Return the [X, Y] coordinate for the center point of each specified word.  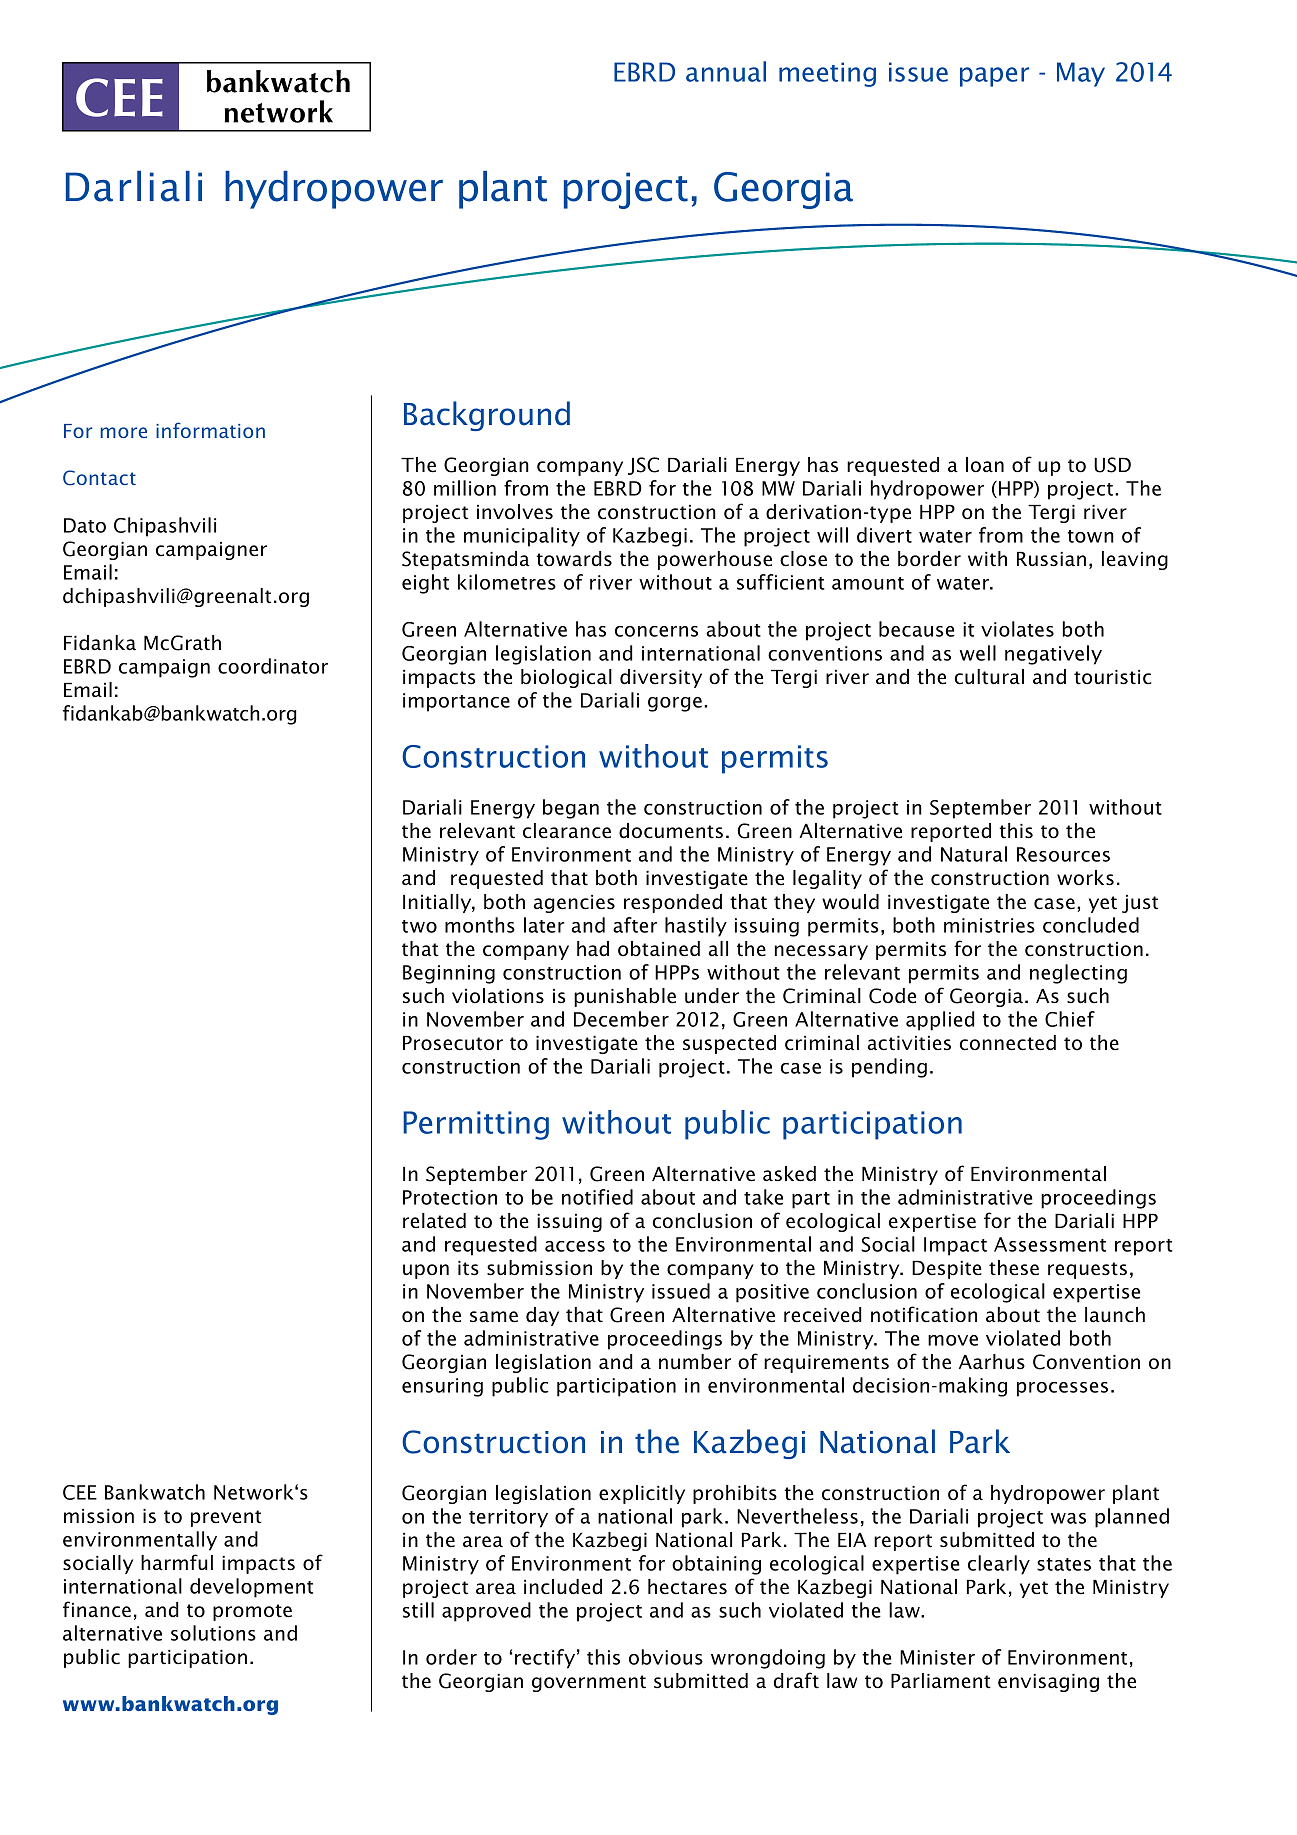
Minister [937, 1657]
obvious [666, 1657]
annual [726, 71]
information [210, 430]
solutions [213, 1633]
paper [994, 77]
